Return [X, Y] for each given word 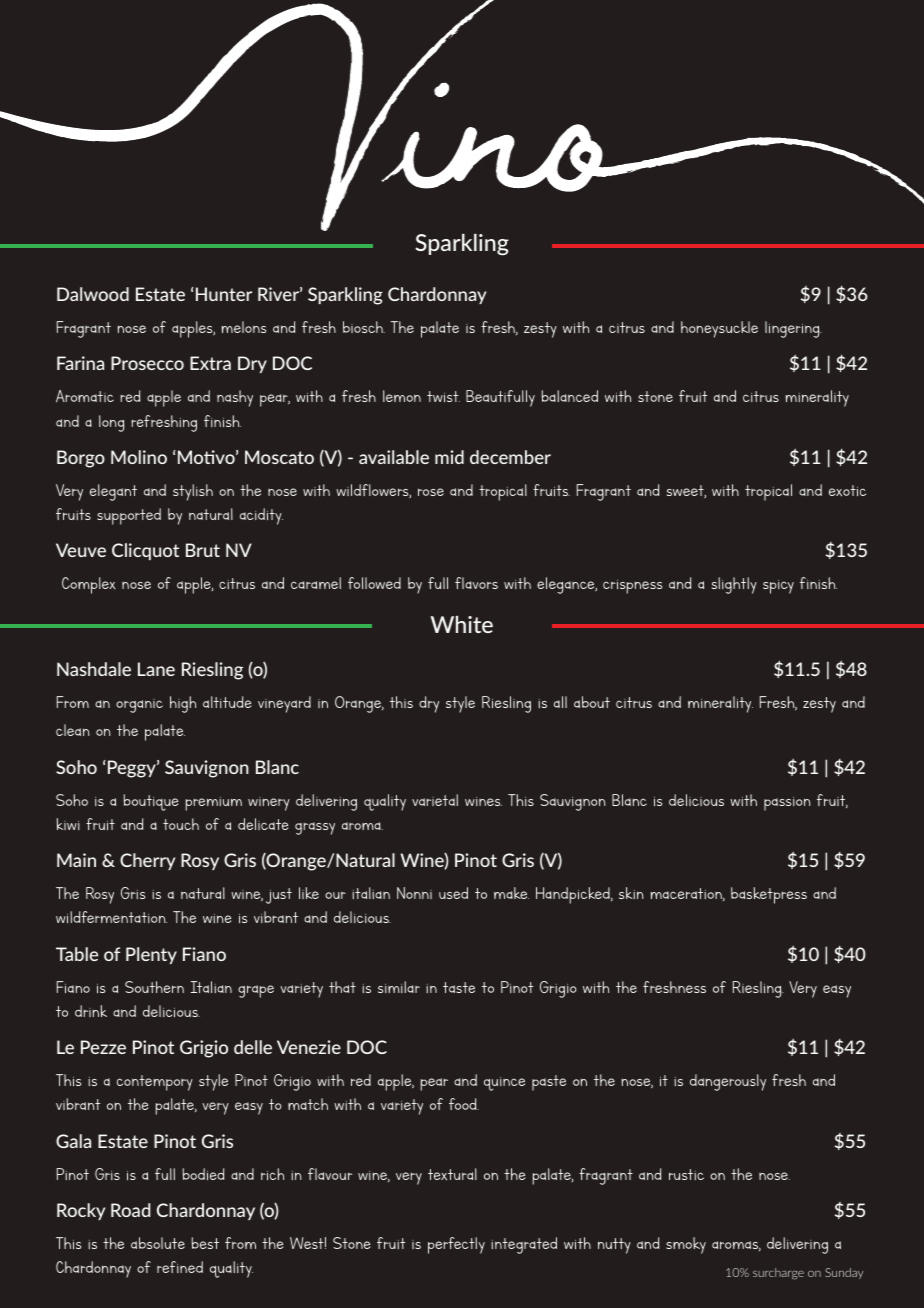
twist [443, 396]
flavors [476, 583]
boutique [151, 802]
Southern [154, 987]
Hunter [224, 294]
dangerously [728, 1082]
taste [459, 987]
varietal [435, 800]
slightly [734, 585]
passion [787, 804]
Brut [203, 550]
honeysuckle [719, 329]
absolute [158, 1243]
